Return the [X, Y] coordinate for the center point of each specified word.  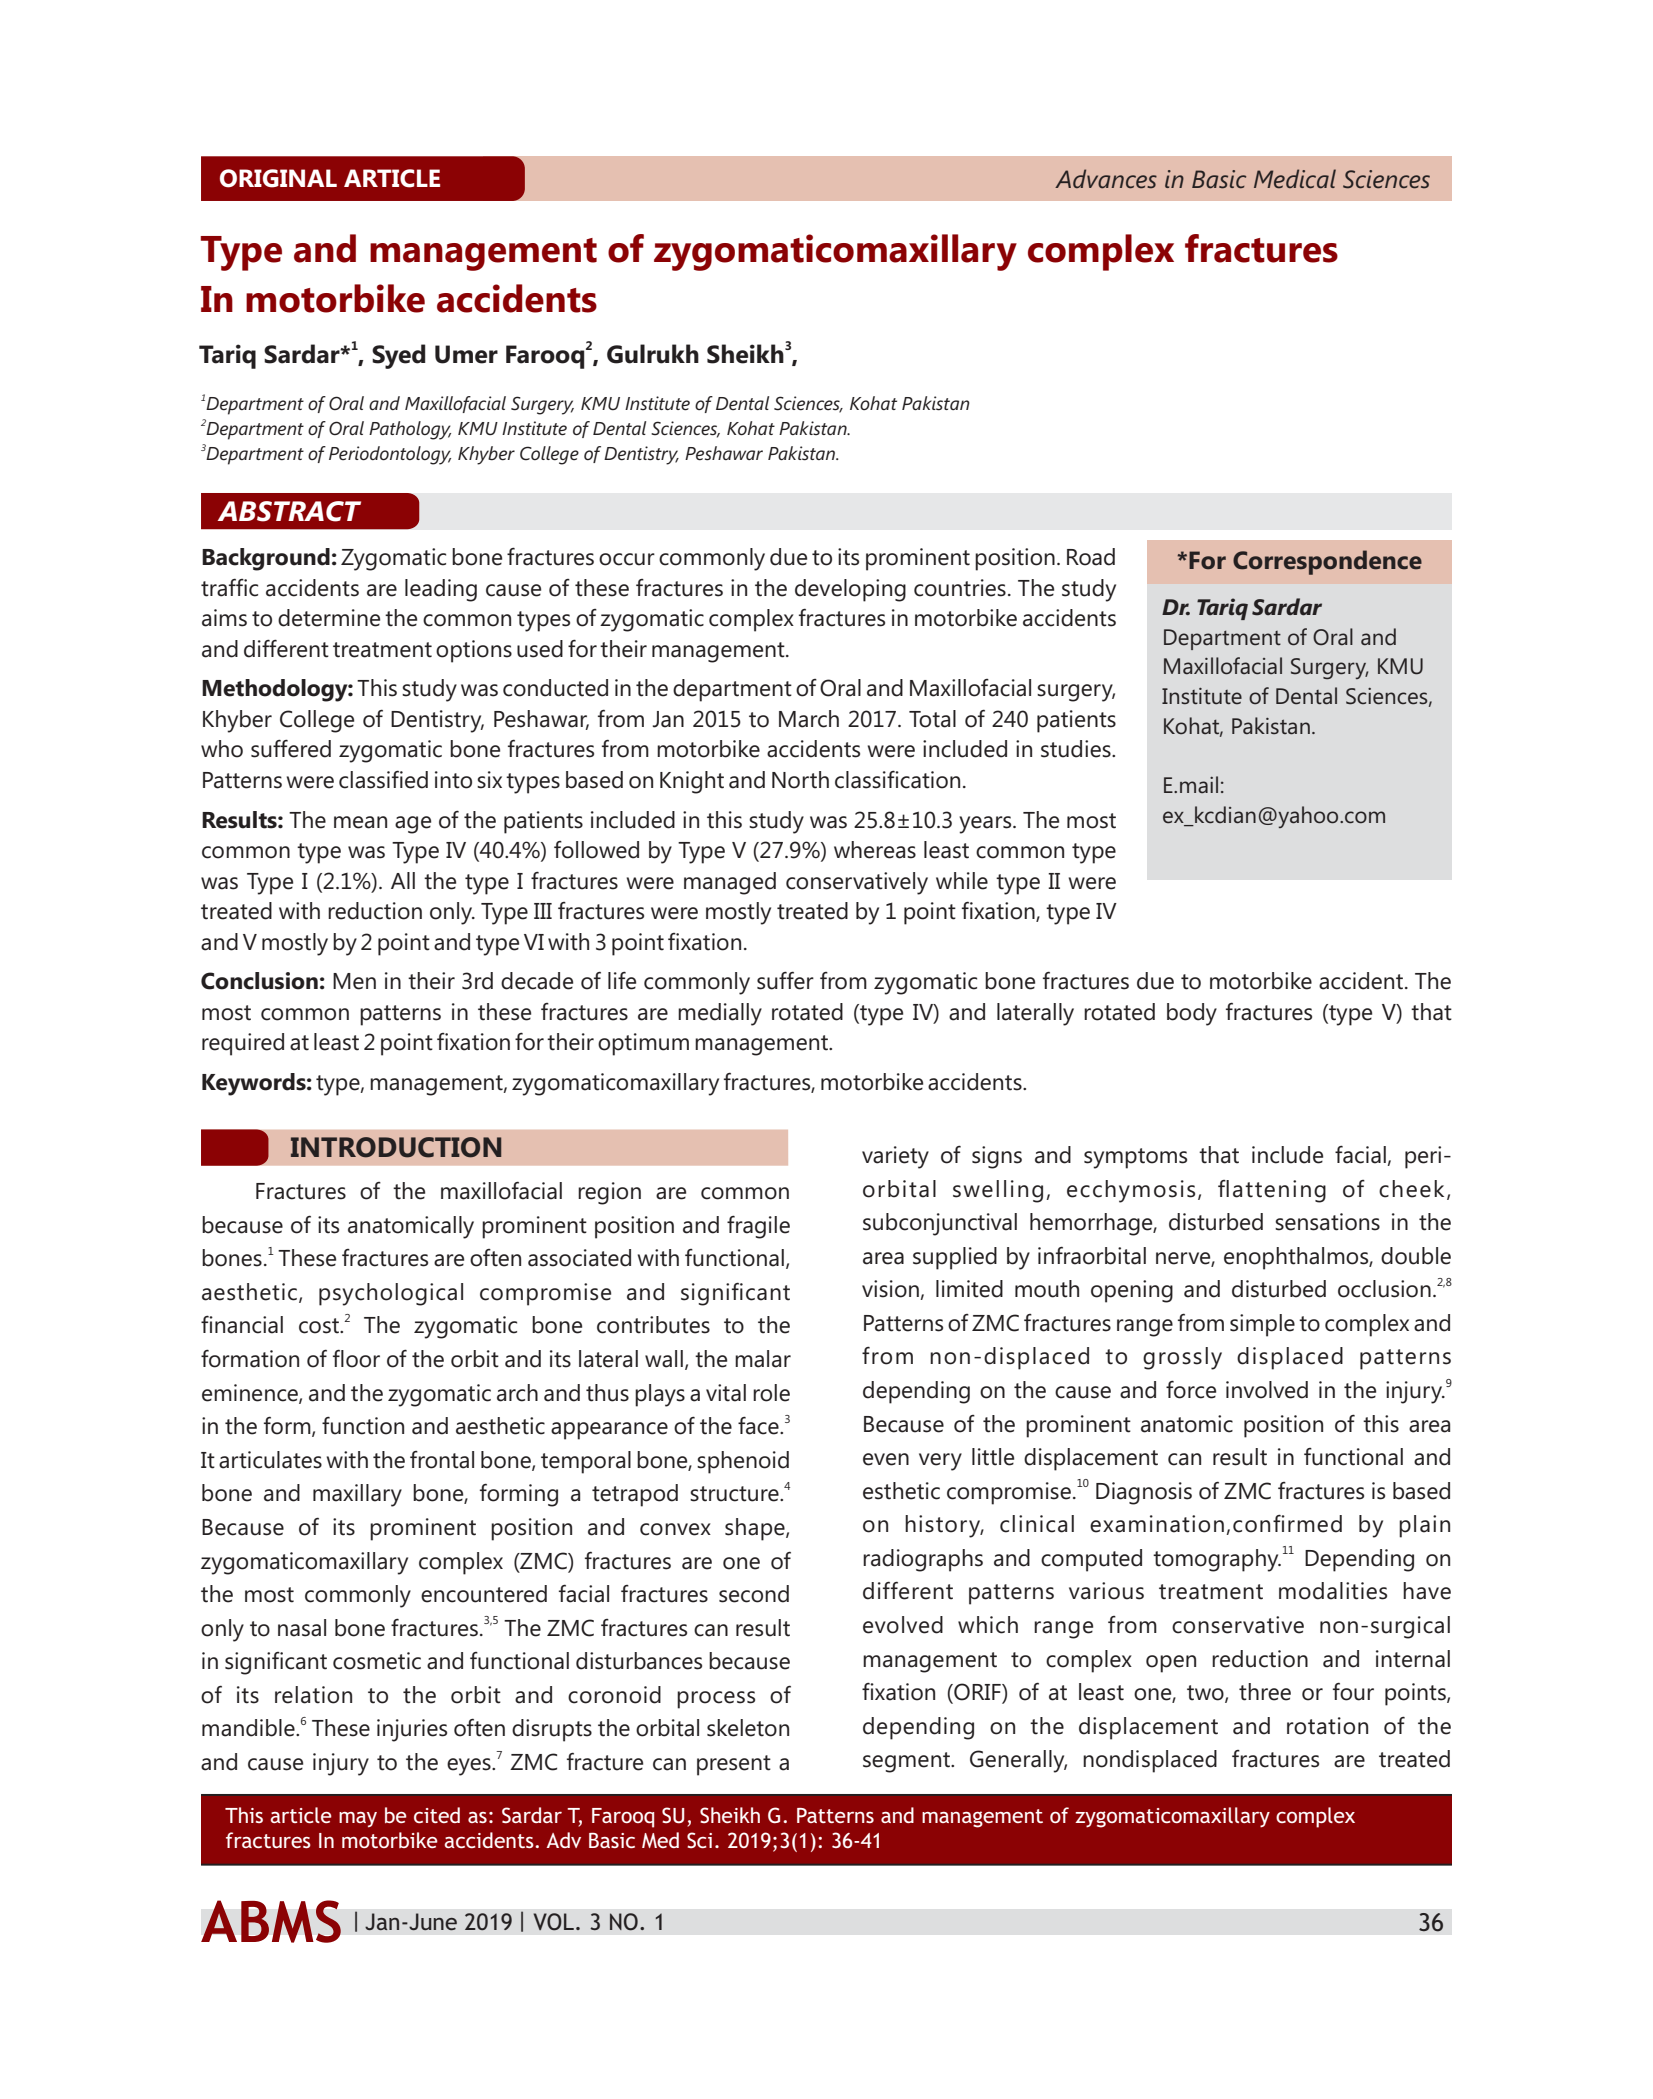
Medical [1295, 179]
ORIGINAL [278, 178]
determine [329, 618]
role [771, 1393]
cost [320, 1326]
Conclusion [259, 981]
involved [1267, 1390]
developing [850, 590]
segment [907, 1762]
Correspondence [1327, 562]
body [1192, 1014]
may [358, 1820]
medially [720, 1014]
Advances [1106, 179]
